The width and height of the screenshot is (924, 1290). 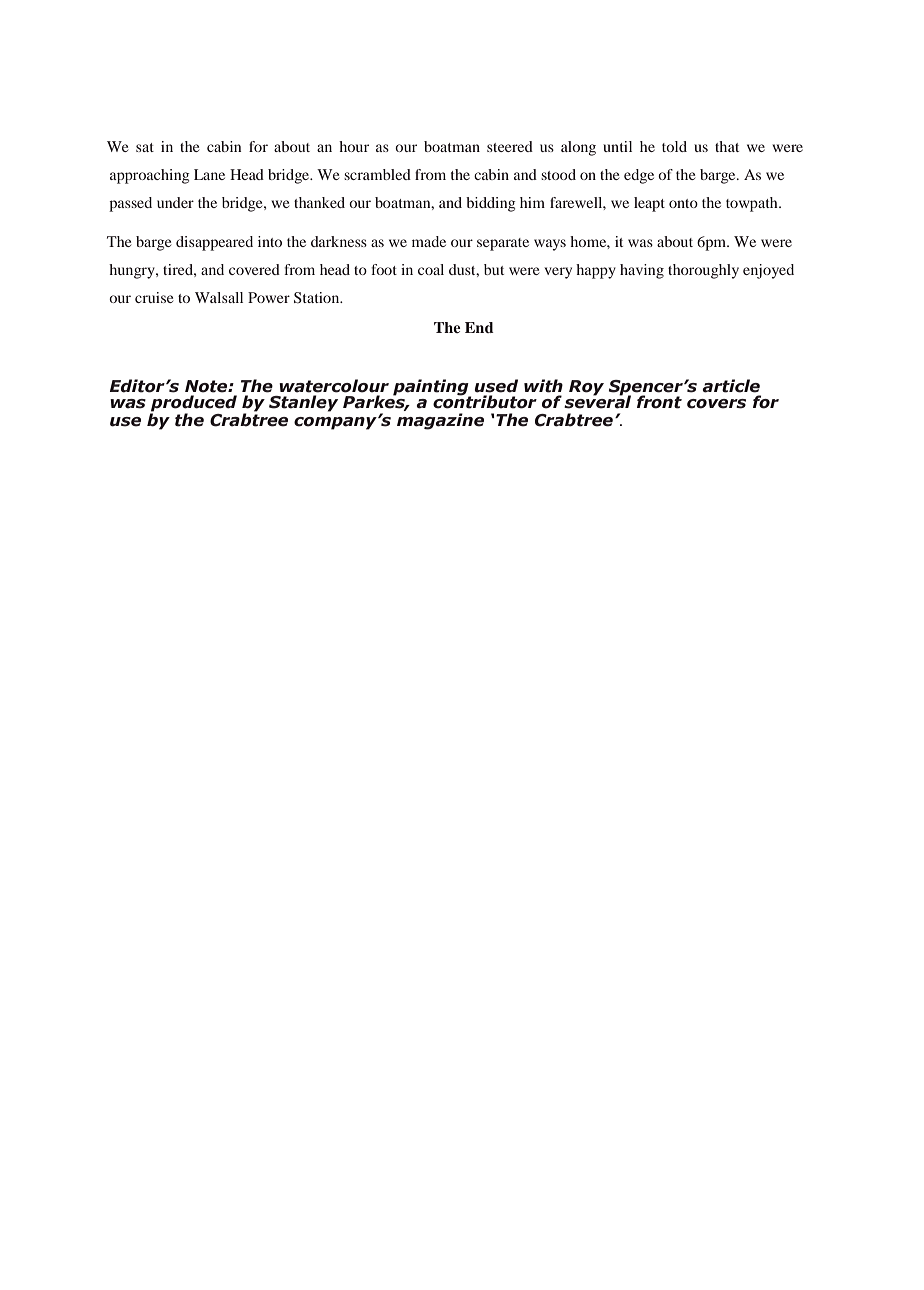 I want to click on produced, so click(x=194, y=403).
